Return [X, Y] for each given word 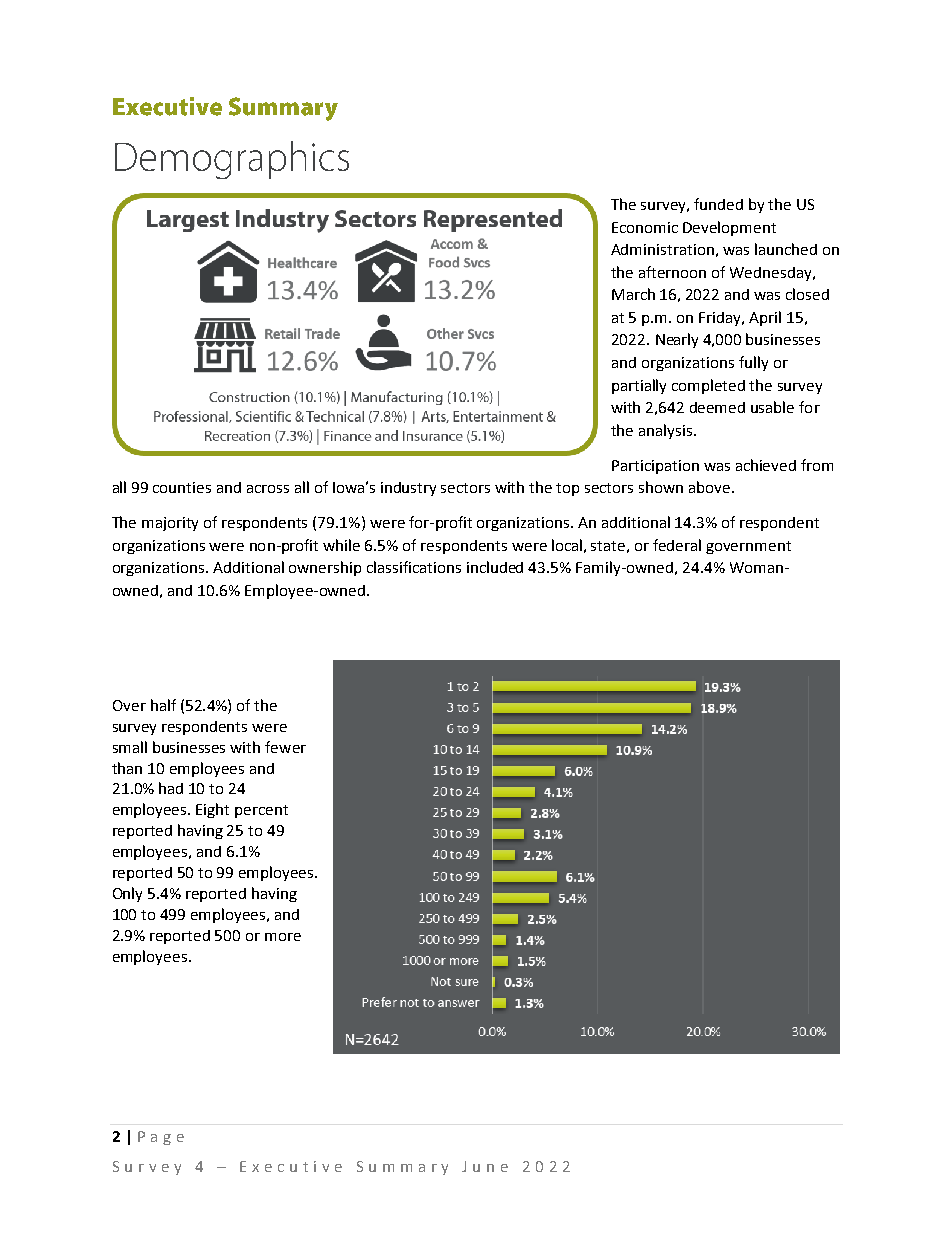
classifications [414, 567]
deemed [717, 407]
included [495, 567]
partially [639, 386]
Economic [645, 227]
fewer [285, 747]
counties [182, 487]
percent [261, 811]
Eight [212, 810]
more [283, 937]
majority [170, 524]
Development [729, 228]
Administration [662, 249]
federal [677, 545]
